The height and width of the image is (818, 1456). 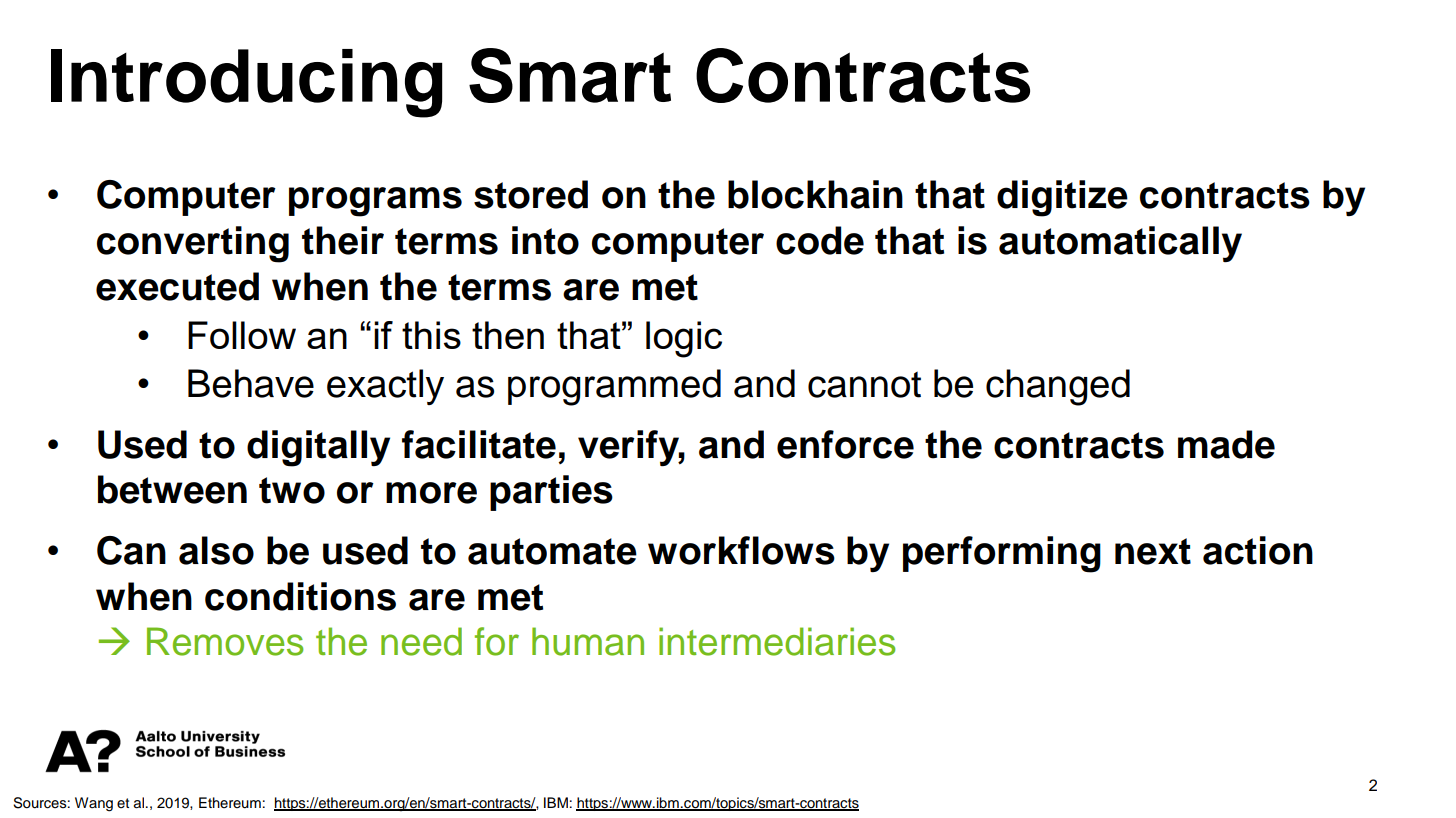 What do you see at coordinates (531, 194) in the image?
I see `stored` at bounding box center [531, 194].
